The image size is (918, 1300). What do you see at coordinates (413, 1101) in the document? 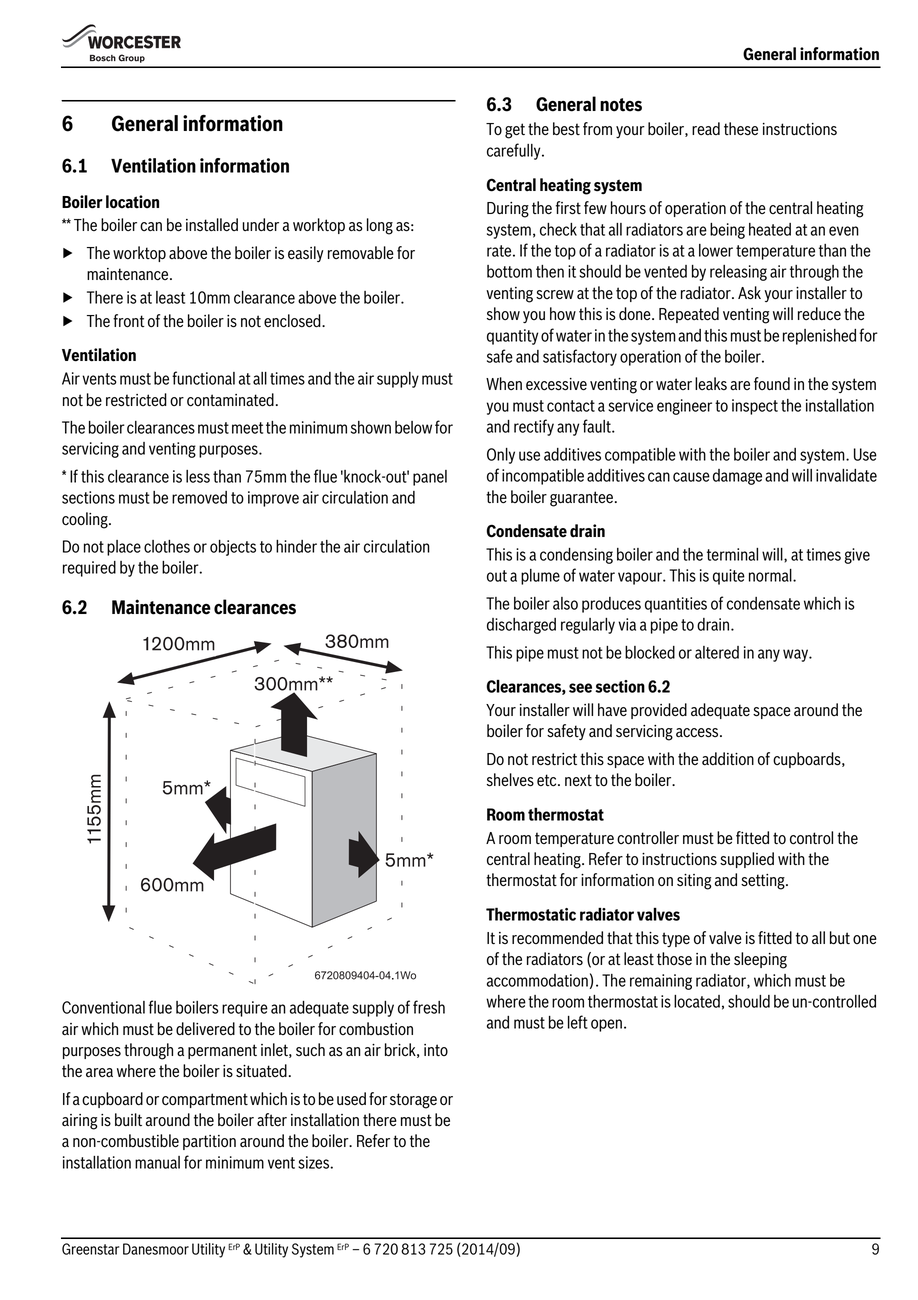
I see `storage` at bounding box center [413, 1101].
